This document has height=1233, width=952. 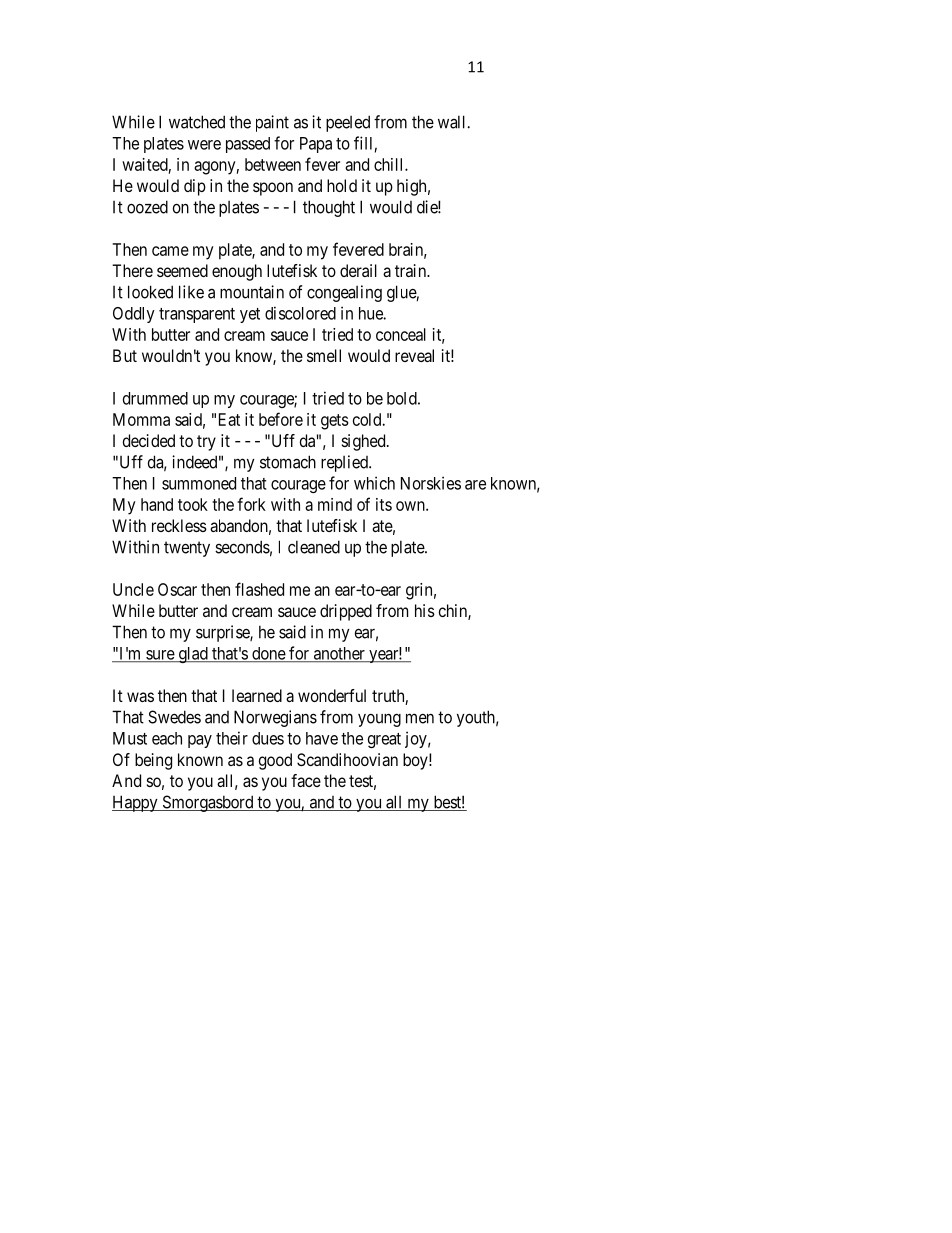 I want to click on which, so click(x=374, y=483).
